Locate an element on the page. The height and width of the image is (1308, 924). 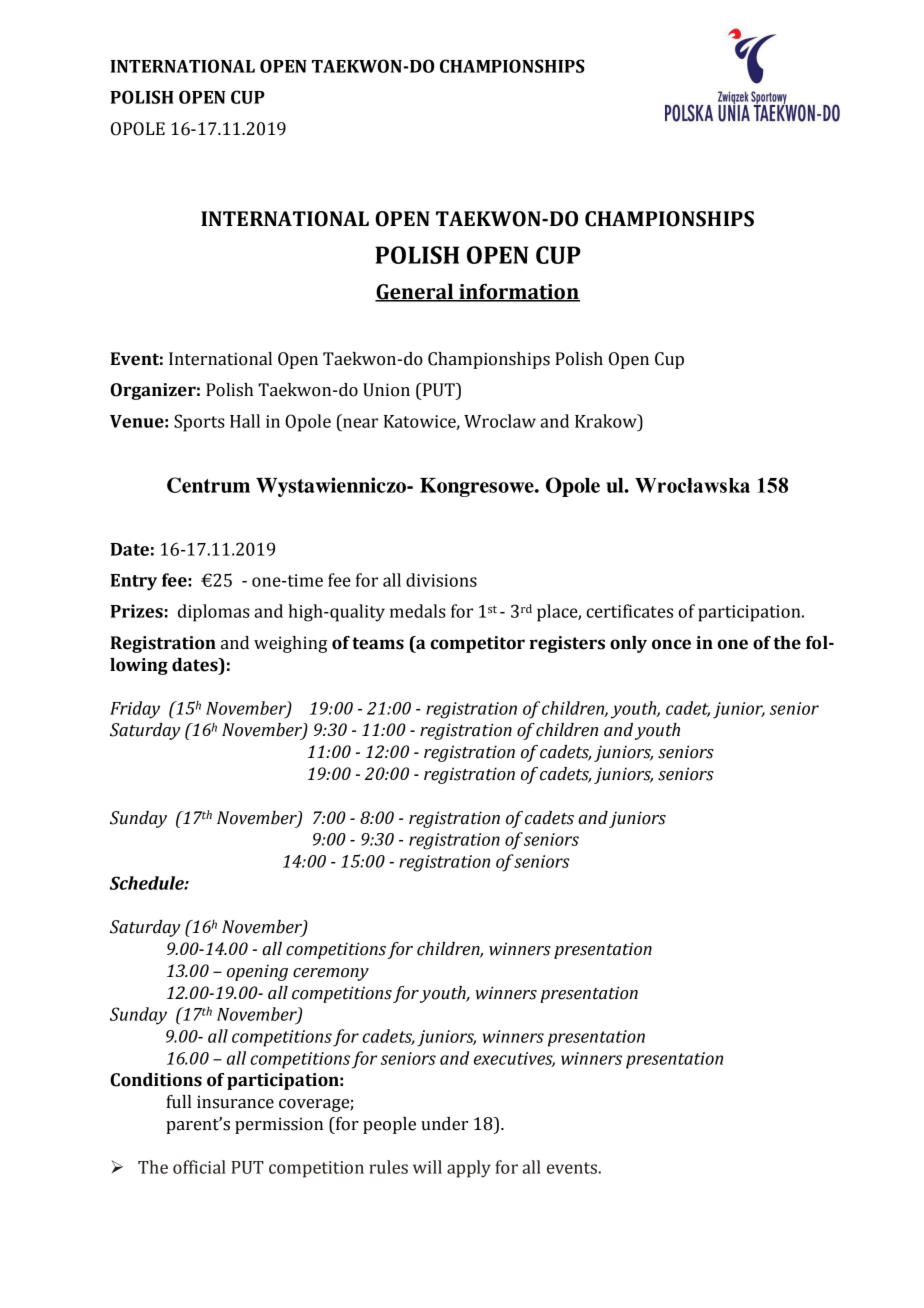
official is located at coordinates (199, 1167).
